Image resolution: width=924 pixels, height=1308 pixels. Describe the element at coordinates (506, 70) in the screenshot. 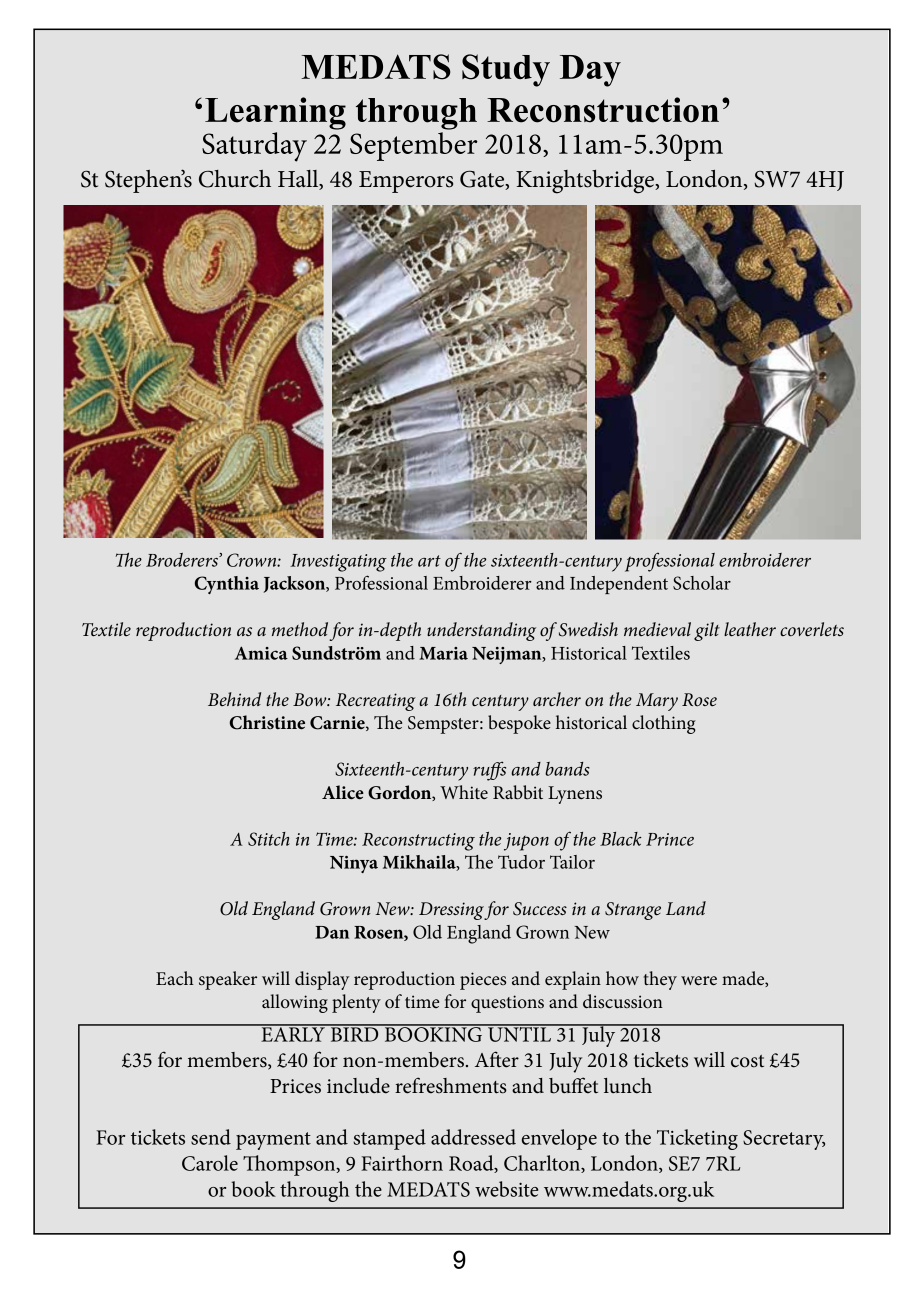

I see `Study` at that location.
